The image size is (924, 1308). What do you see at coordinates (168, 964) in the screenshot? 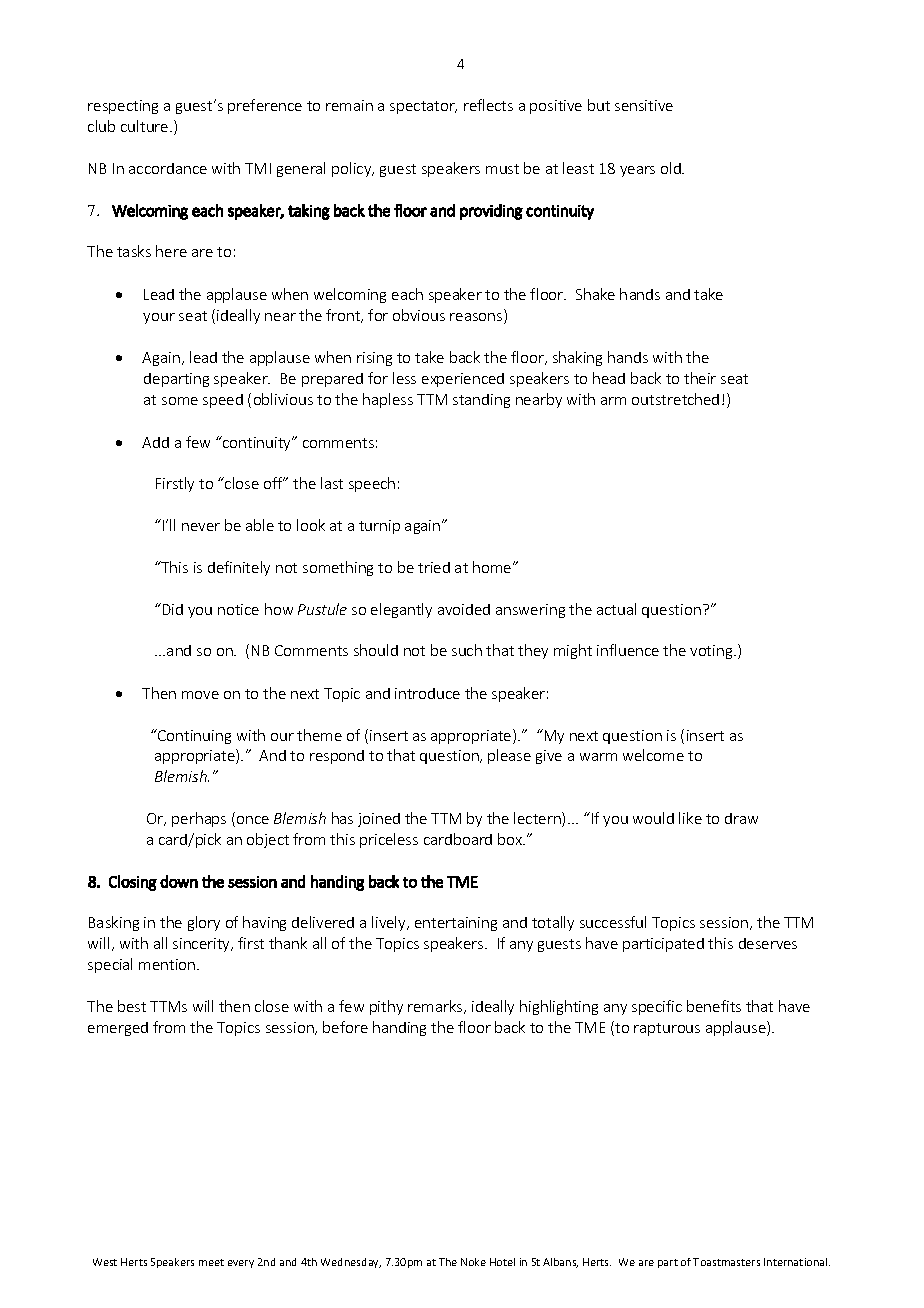
I see `mention` at bounding box center [168, 964].
